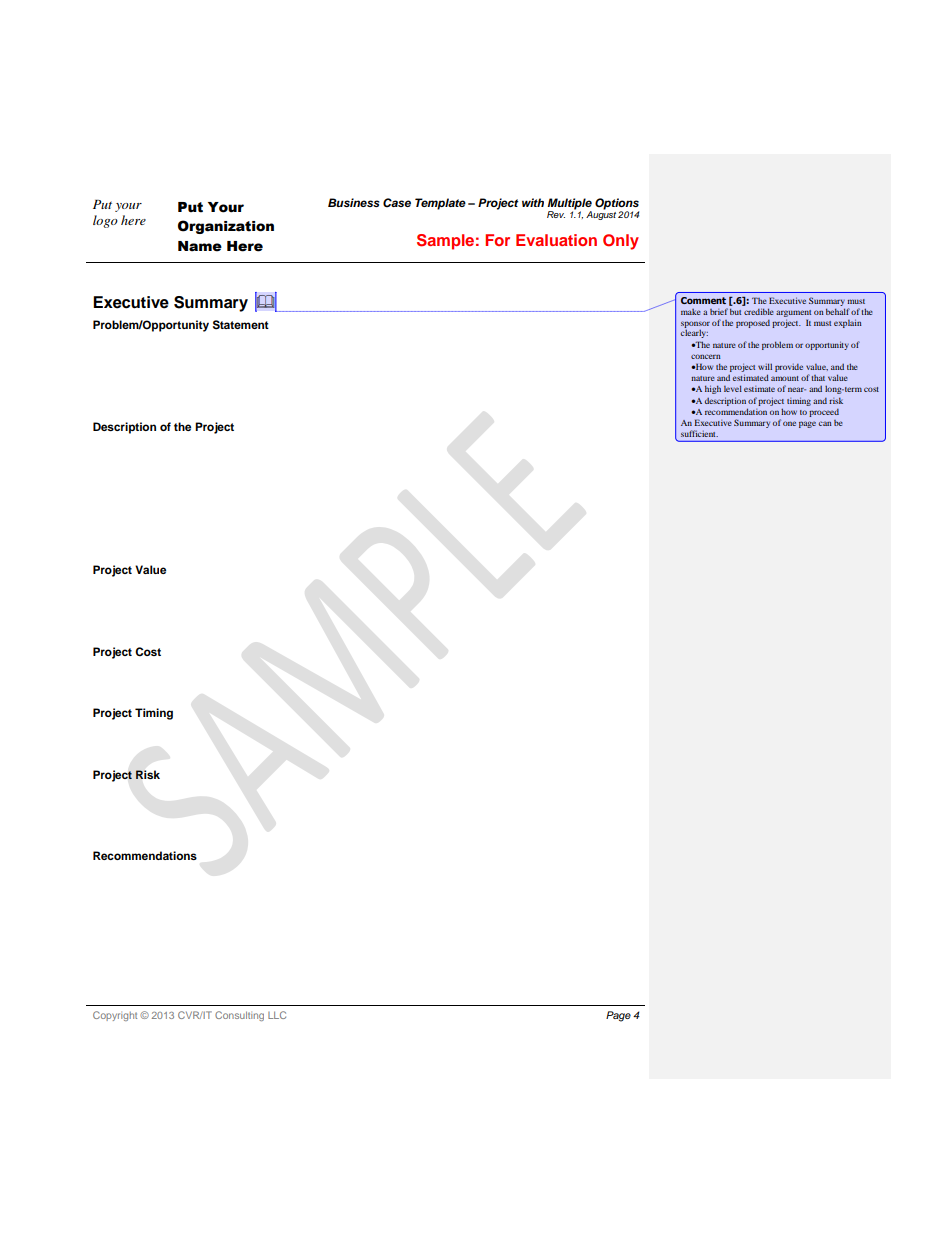  Describe the element at coordinates (226, 227) in the page. I see `Organization` at that location.
